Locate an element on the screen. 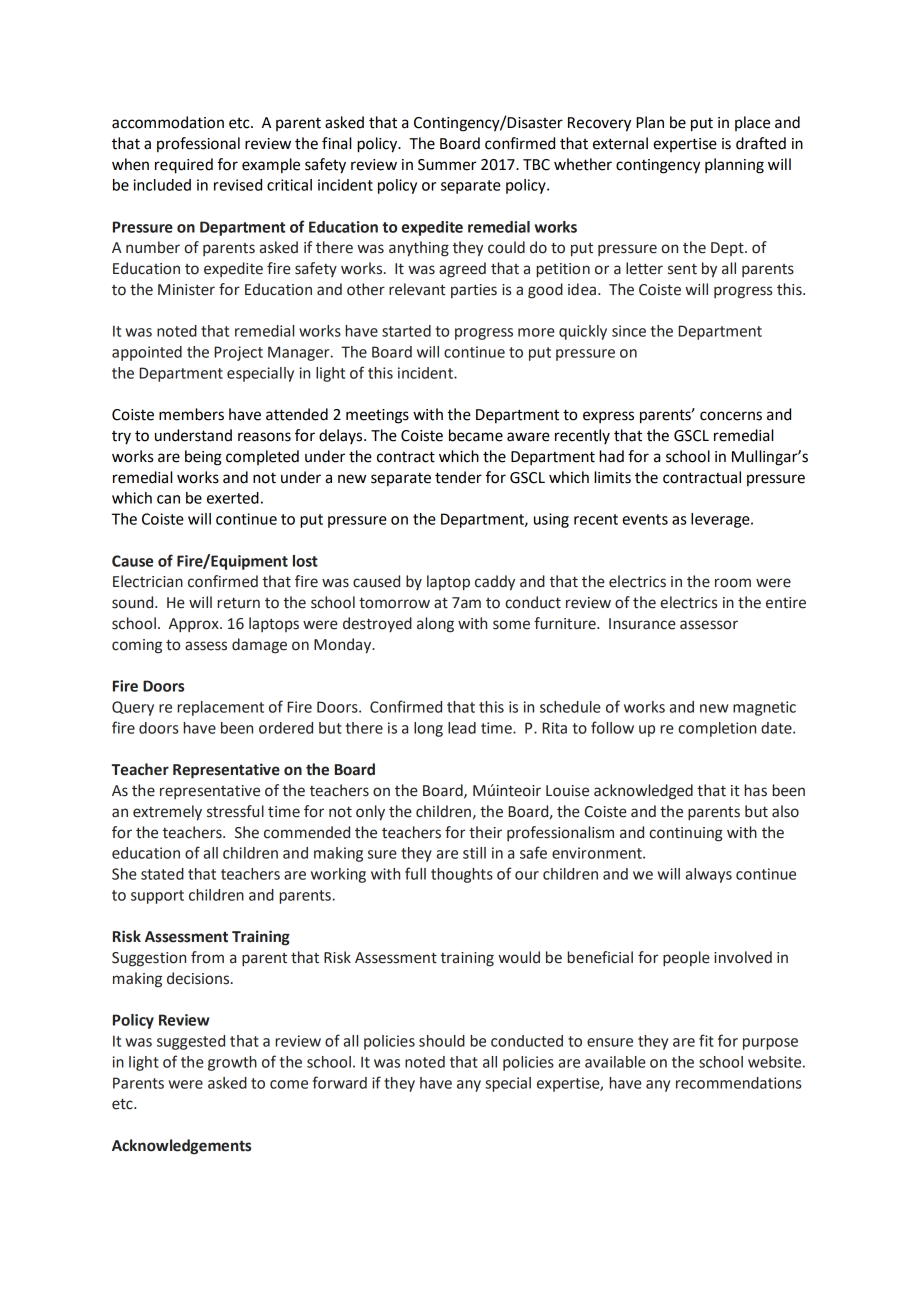 The width and height of the screenshot is (924, 1308). since is located at coordinates (629, 331).
